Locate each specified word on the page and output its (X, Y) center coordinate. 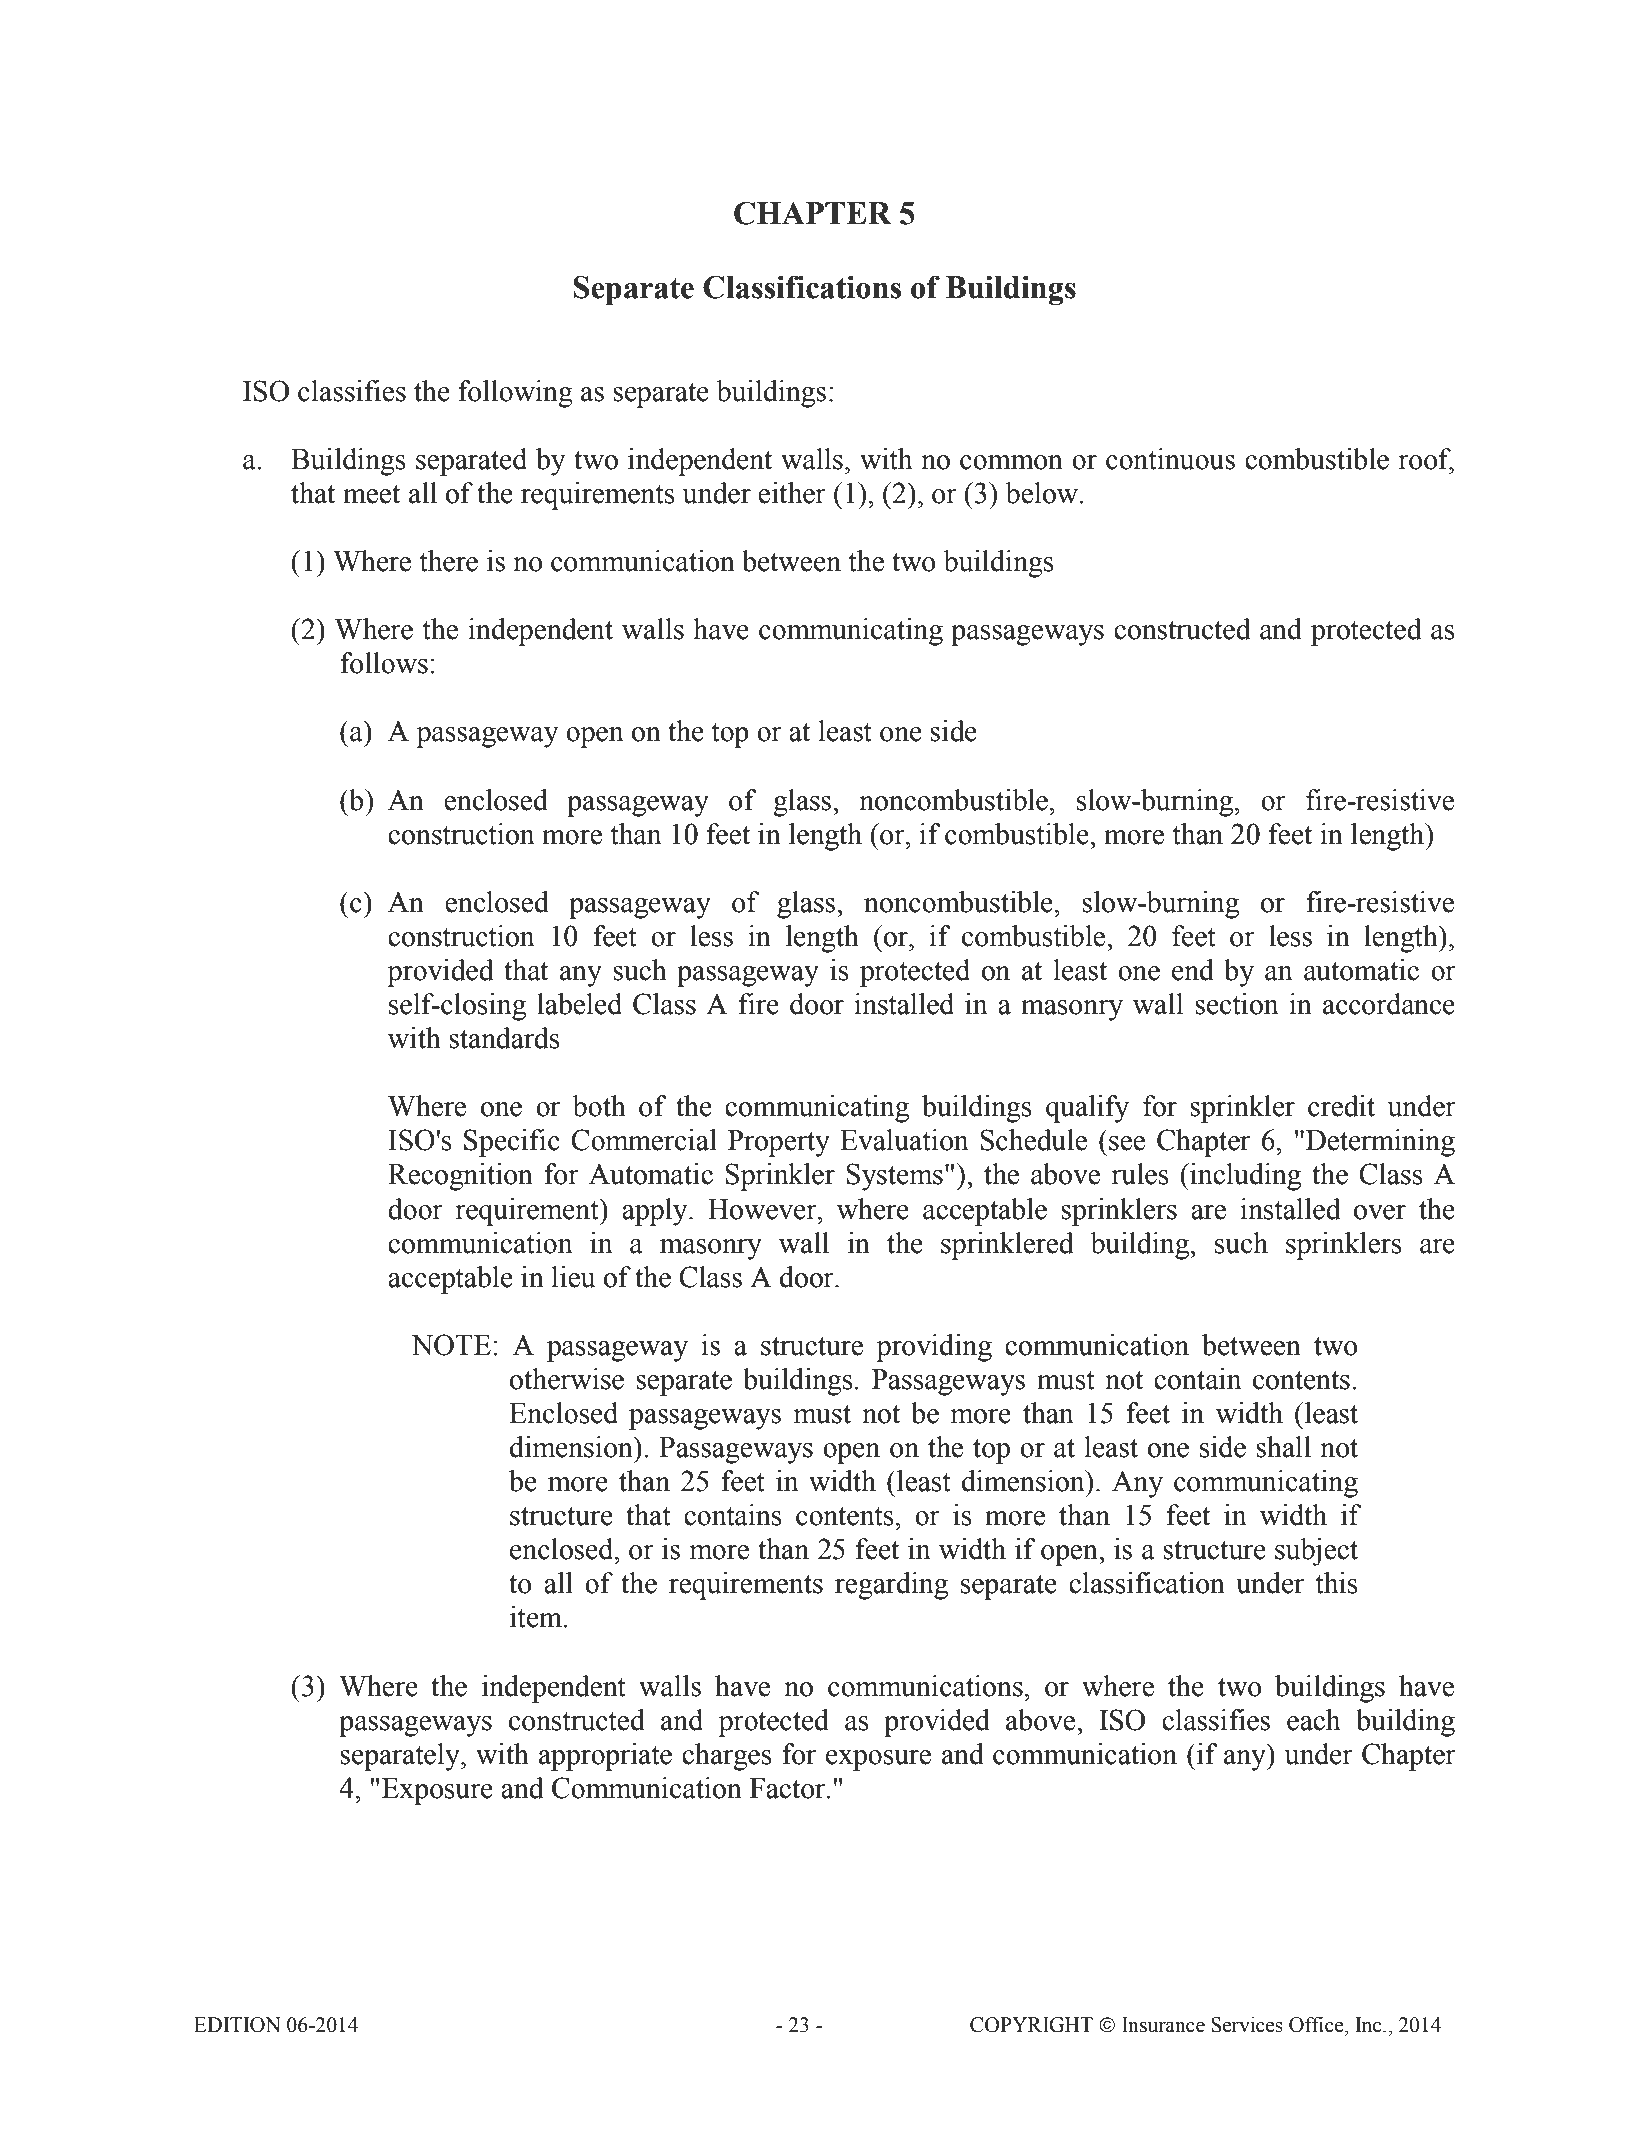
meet (371, 494)
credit (1341, 1106)
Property (779, 1143)
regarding (891, 1586)
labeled (579, 1004)
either (792, 493)
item (537, 1617)
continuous (1170, 459)
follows (384, 663)
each (1313, 1720)
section (1237, 1004)
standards (504, 1038)
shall (1283, 1447)
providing (934, 1348)
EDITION (237, 2025)
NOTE (451, 1345)
